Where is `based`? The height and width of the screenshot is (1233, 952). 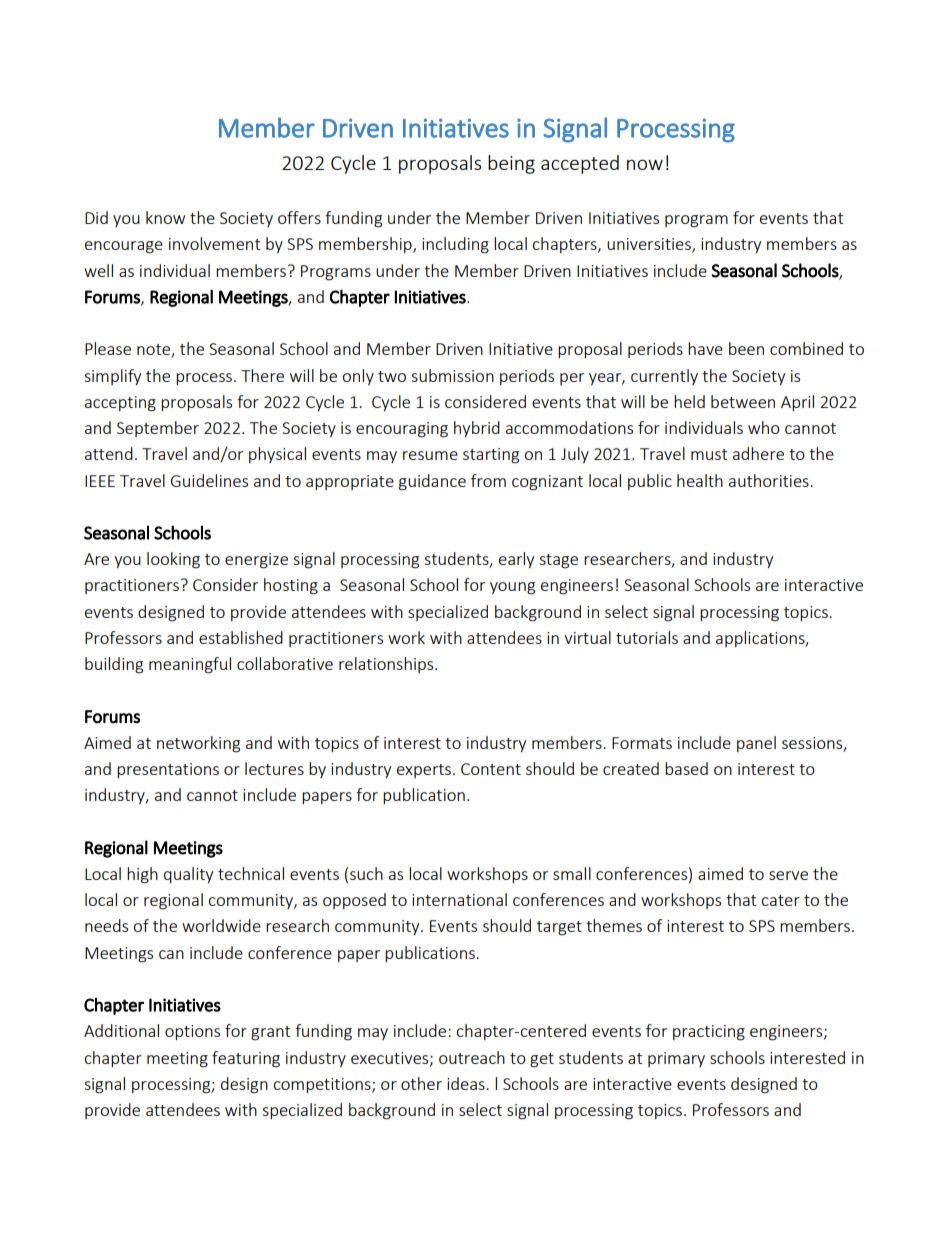 based is located at coordinates (686, 768).
